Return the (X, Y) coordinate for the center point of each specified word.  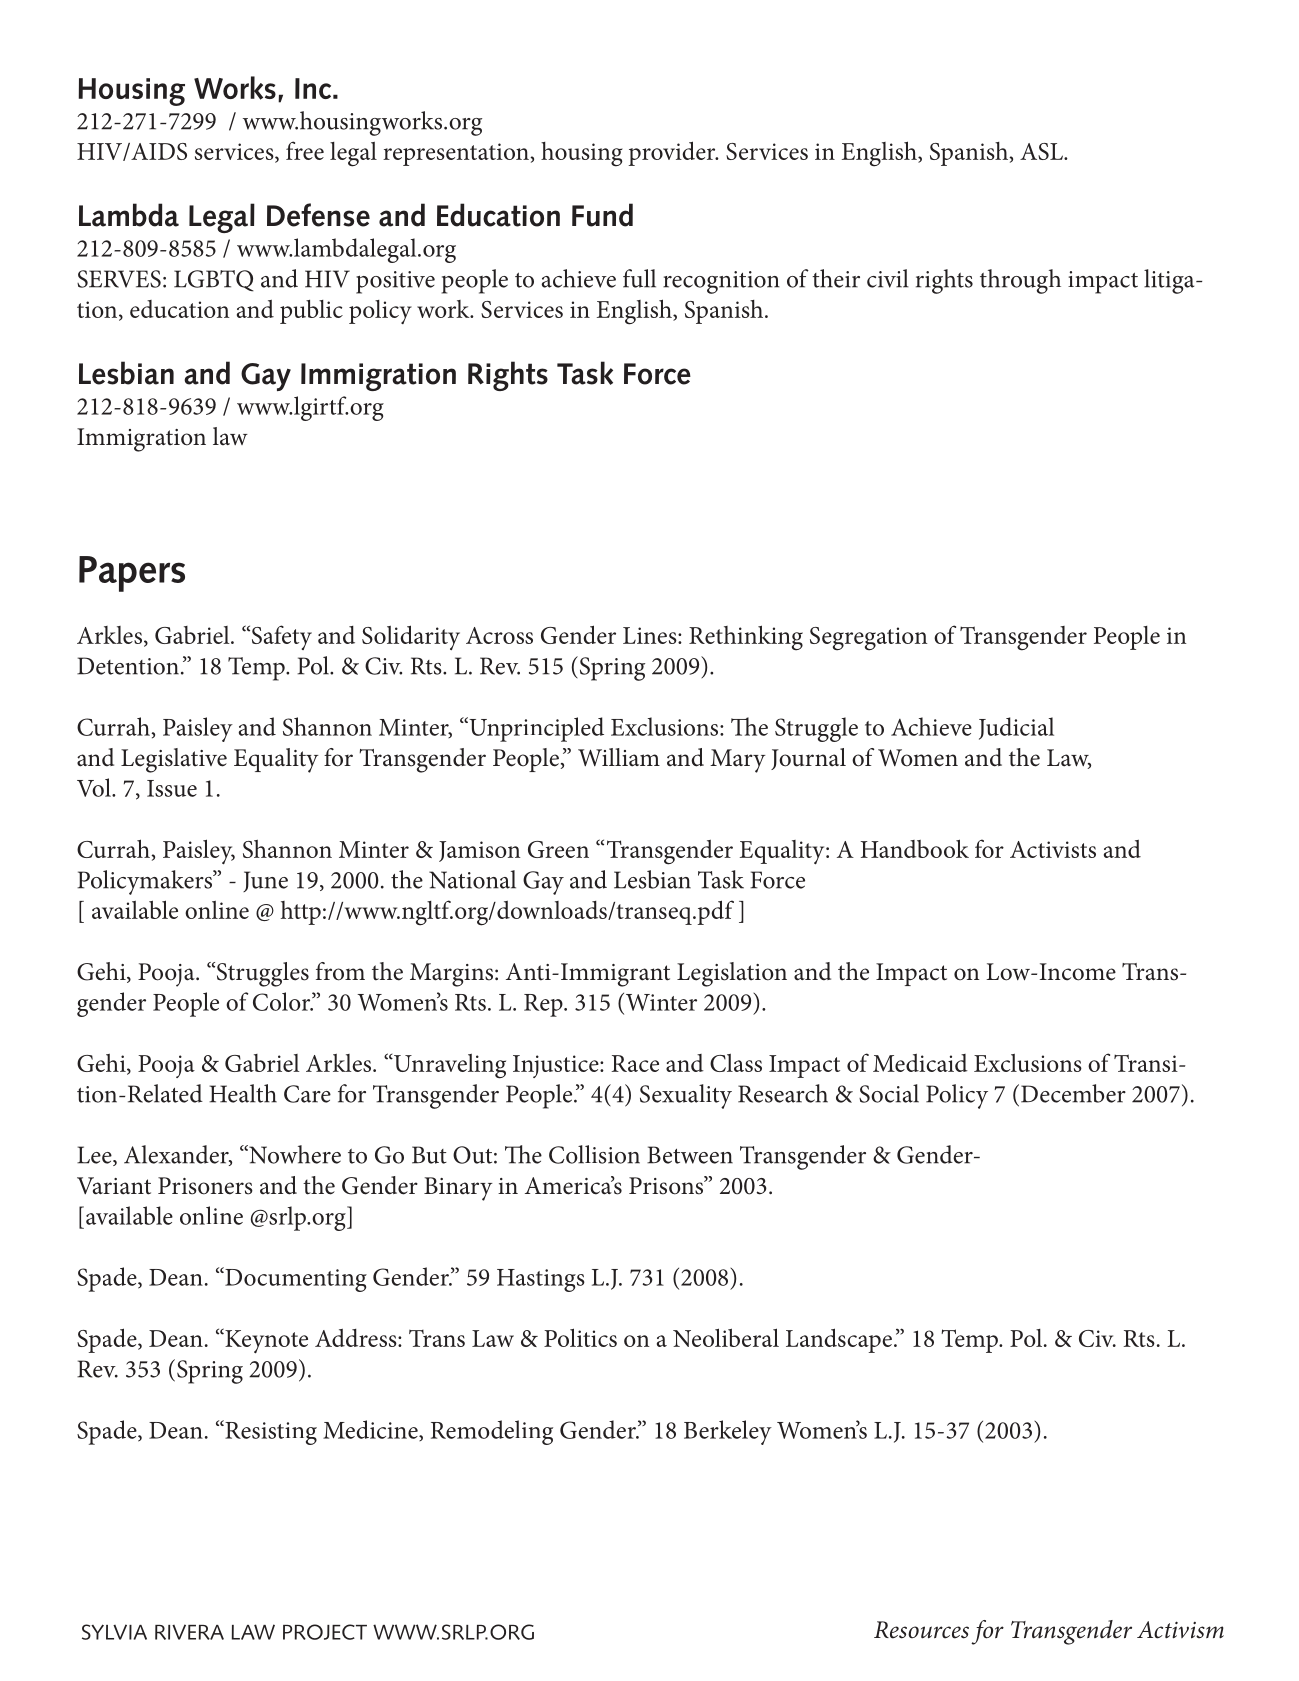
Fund (602, 215)
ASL (1042, 151)
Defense (318, 215)
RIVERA (189, 1632)
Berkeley (728, 1432)
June (265, 881)
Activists (1053, 849)
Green (558, 849)
